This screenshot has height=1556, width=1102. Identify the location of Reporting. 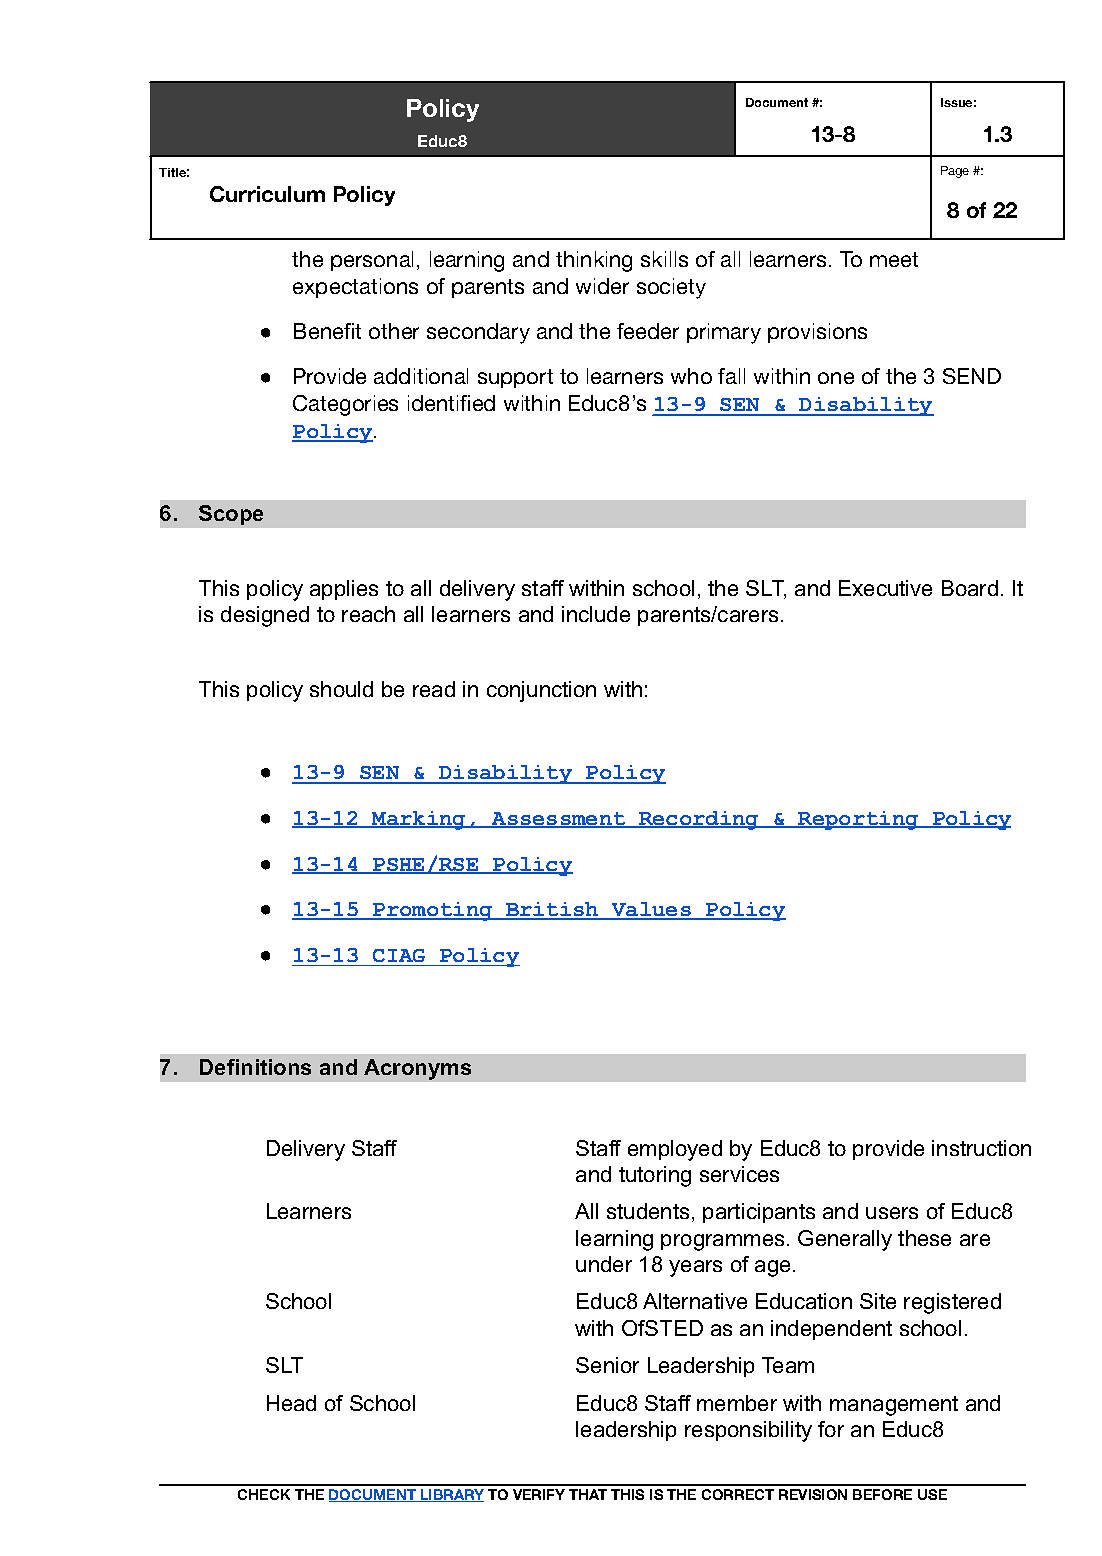
(859, 820).
